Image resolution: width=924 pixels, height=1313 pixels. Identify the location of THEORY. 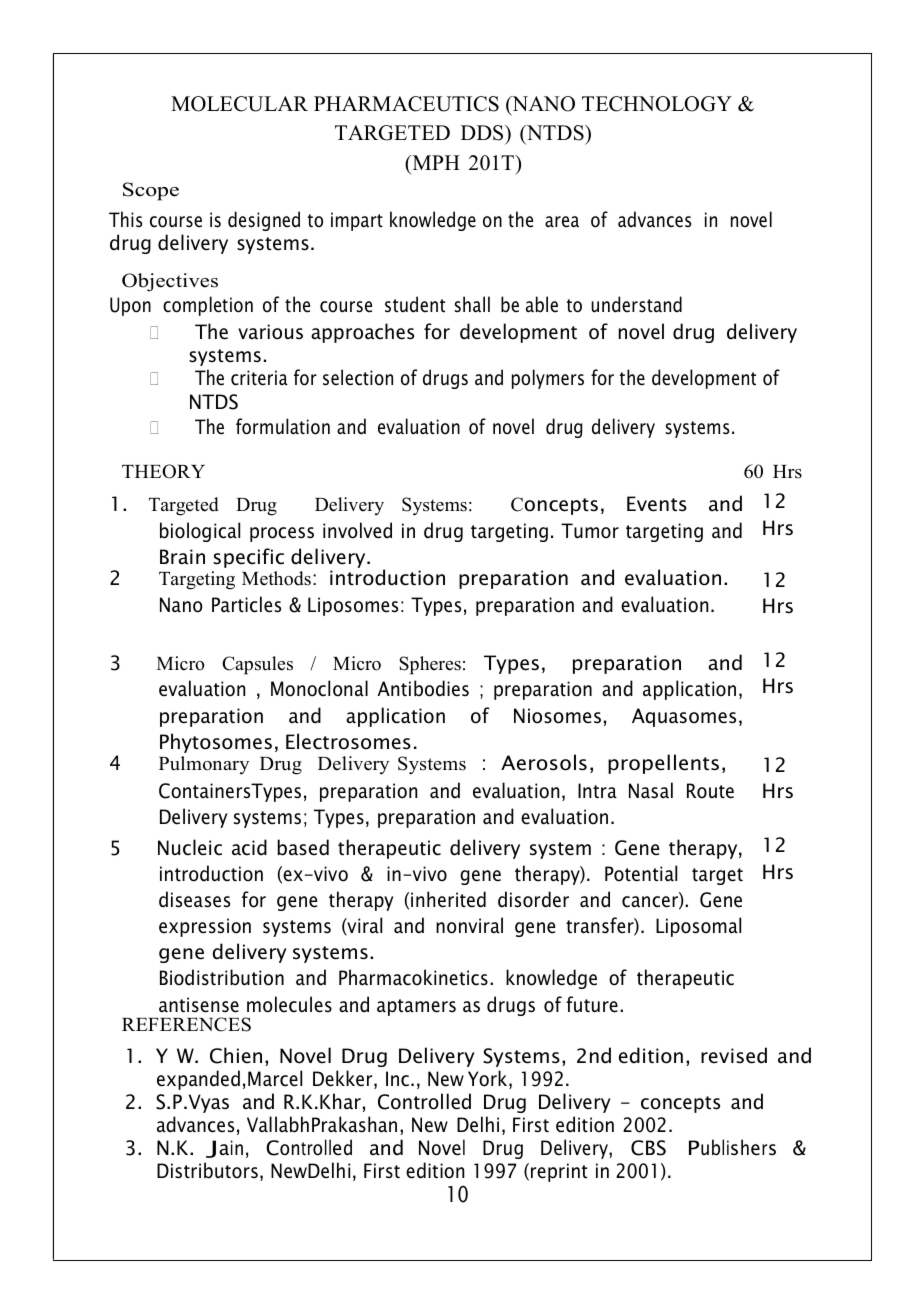
(163, 471).
